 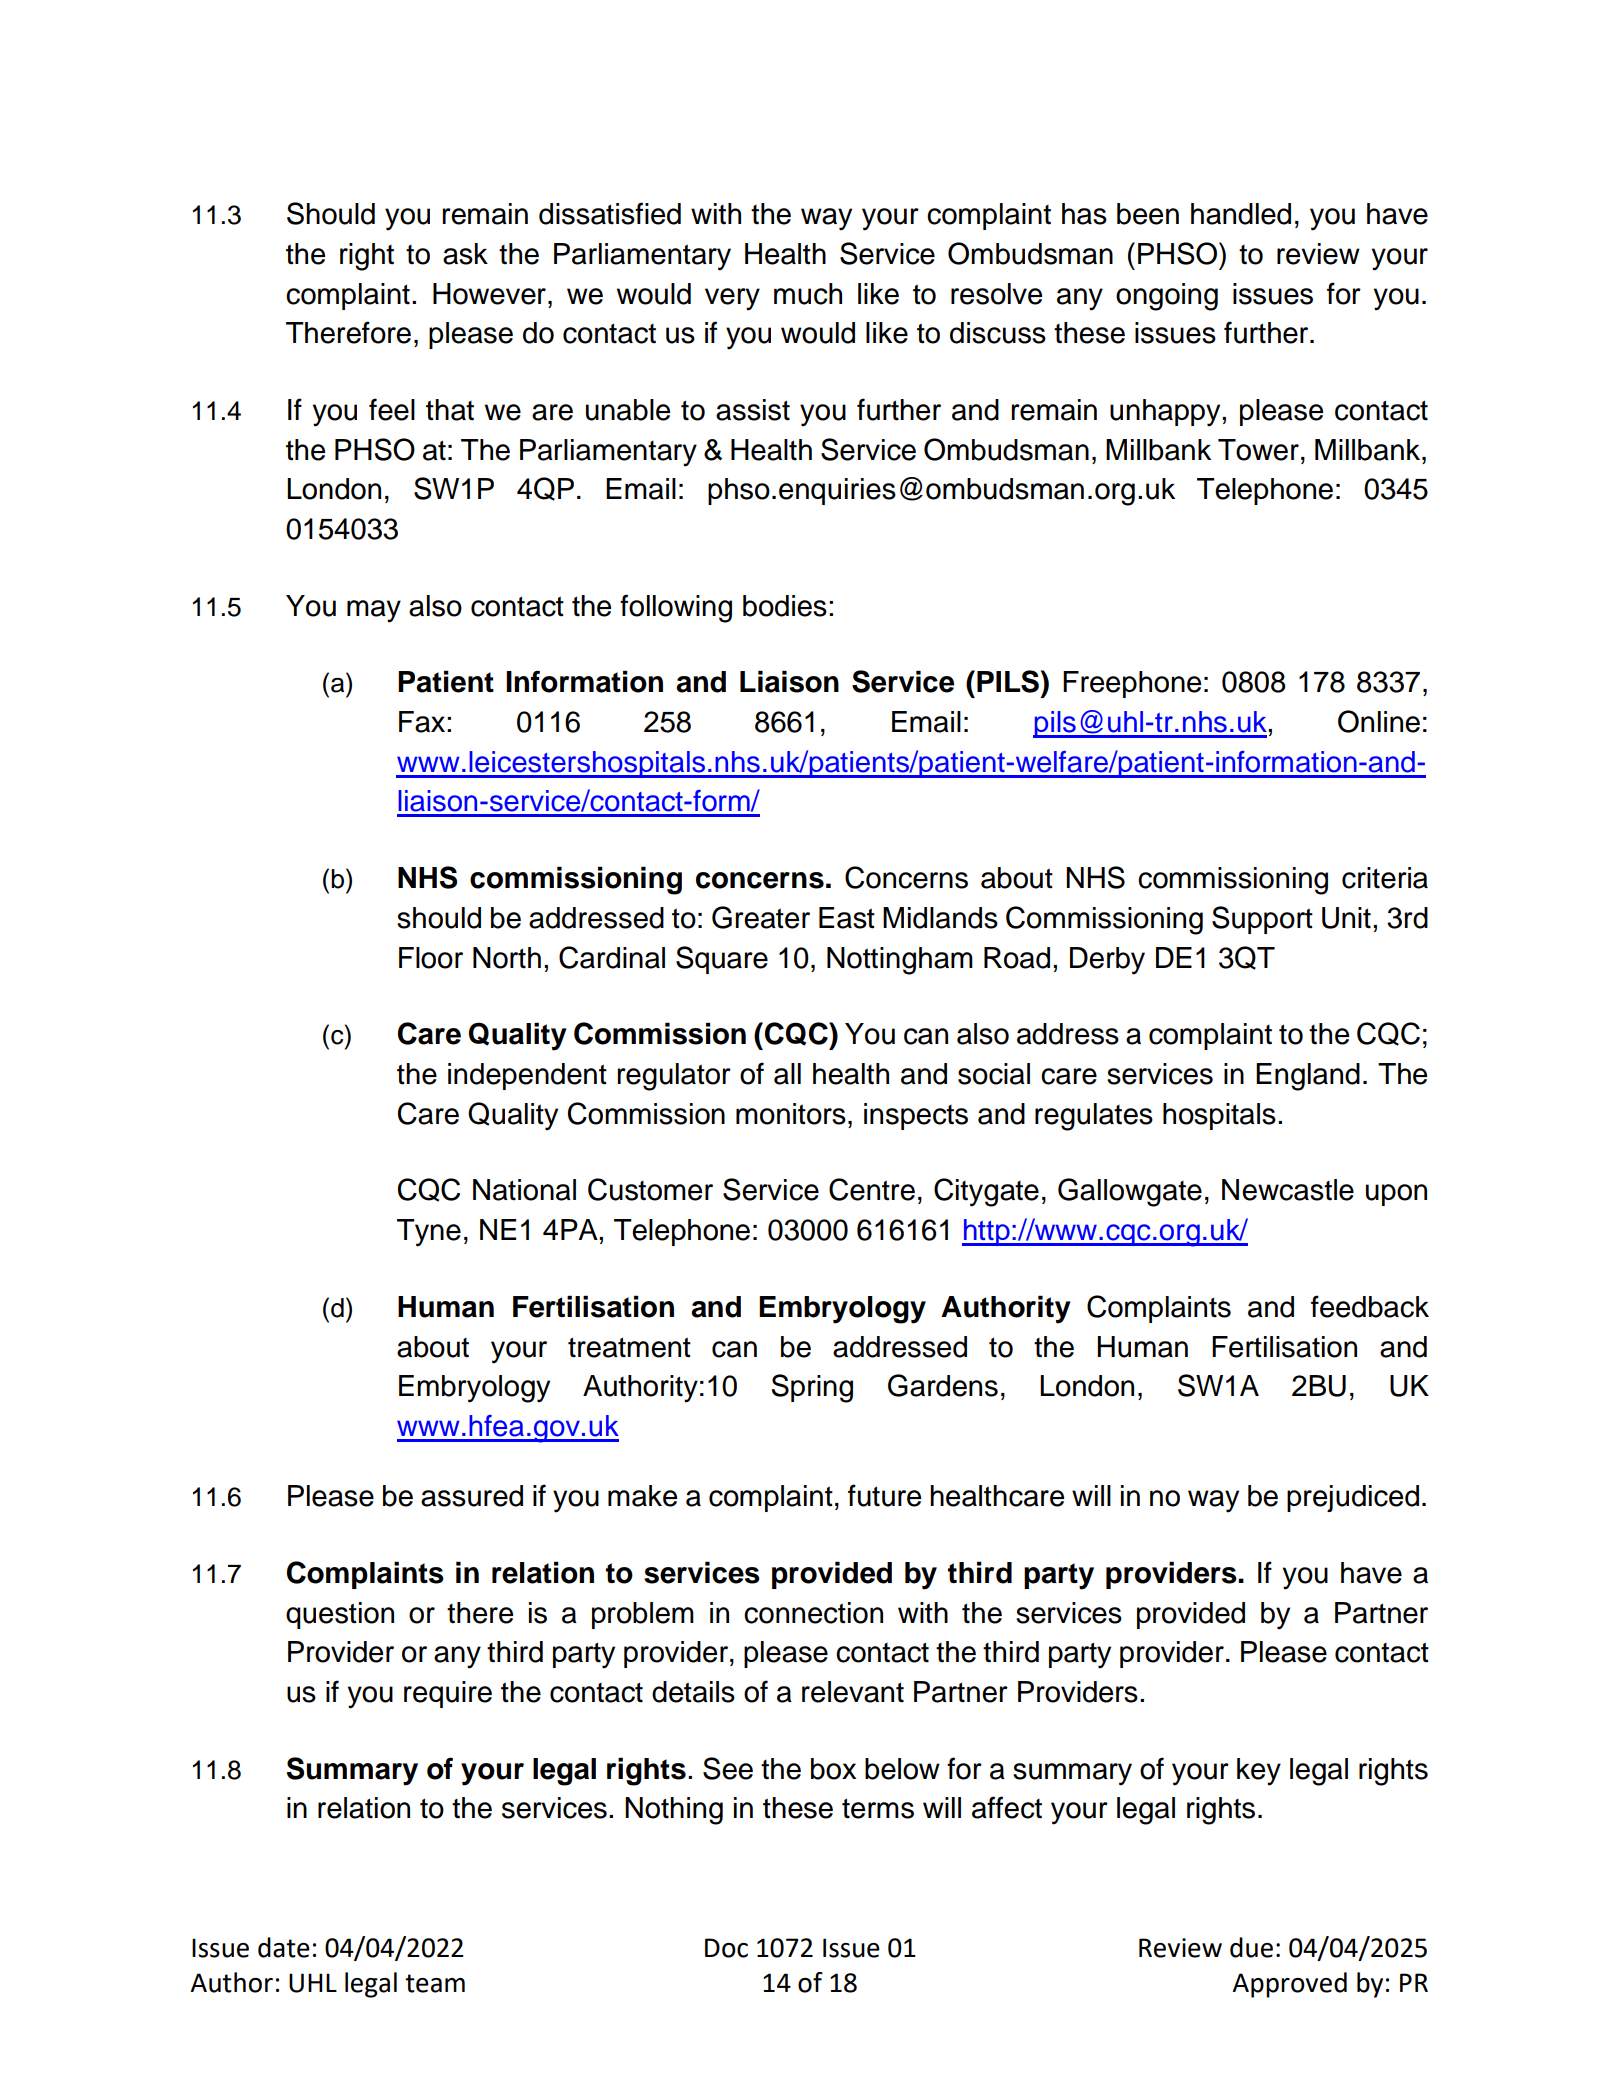 What do you see at coordinates (527, 1076) in the page?
I see `independent` at bounding box center [527, 1076].
